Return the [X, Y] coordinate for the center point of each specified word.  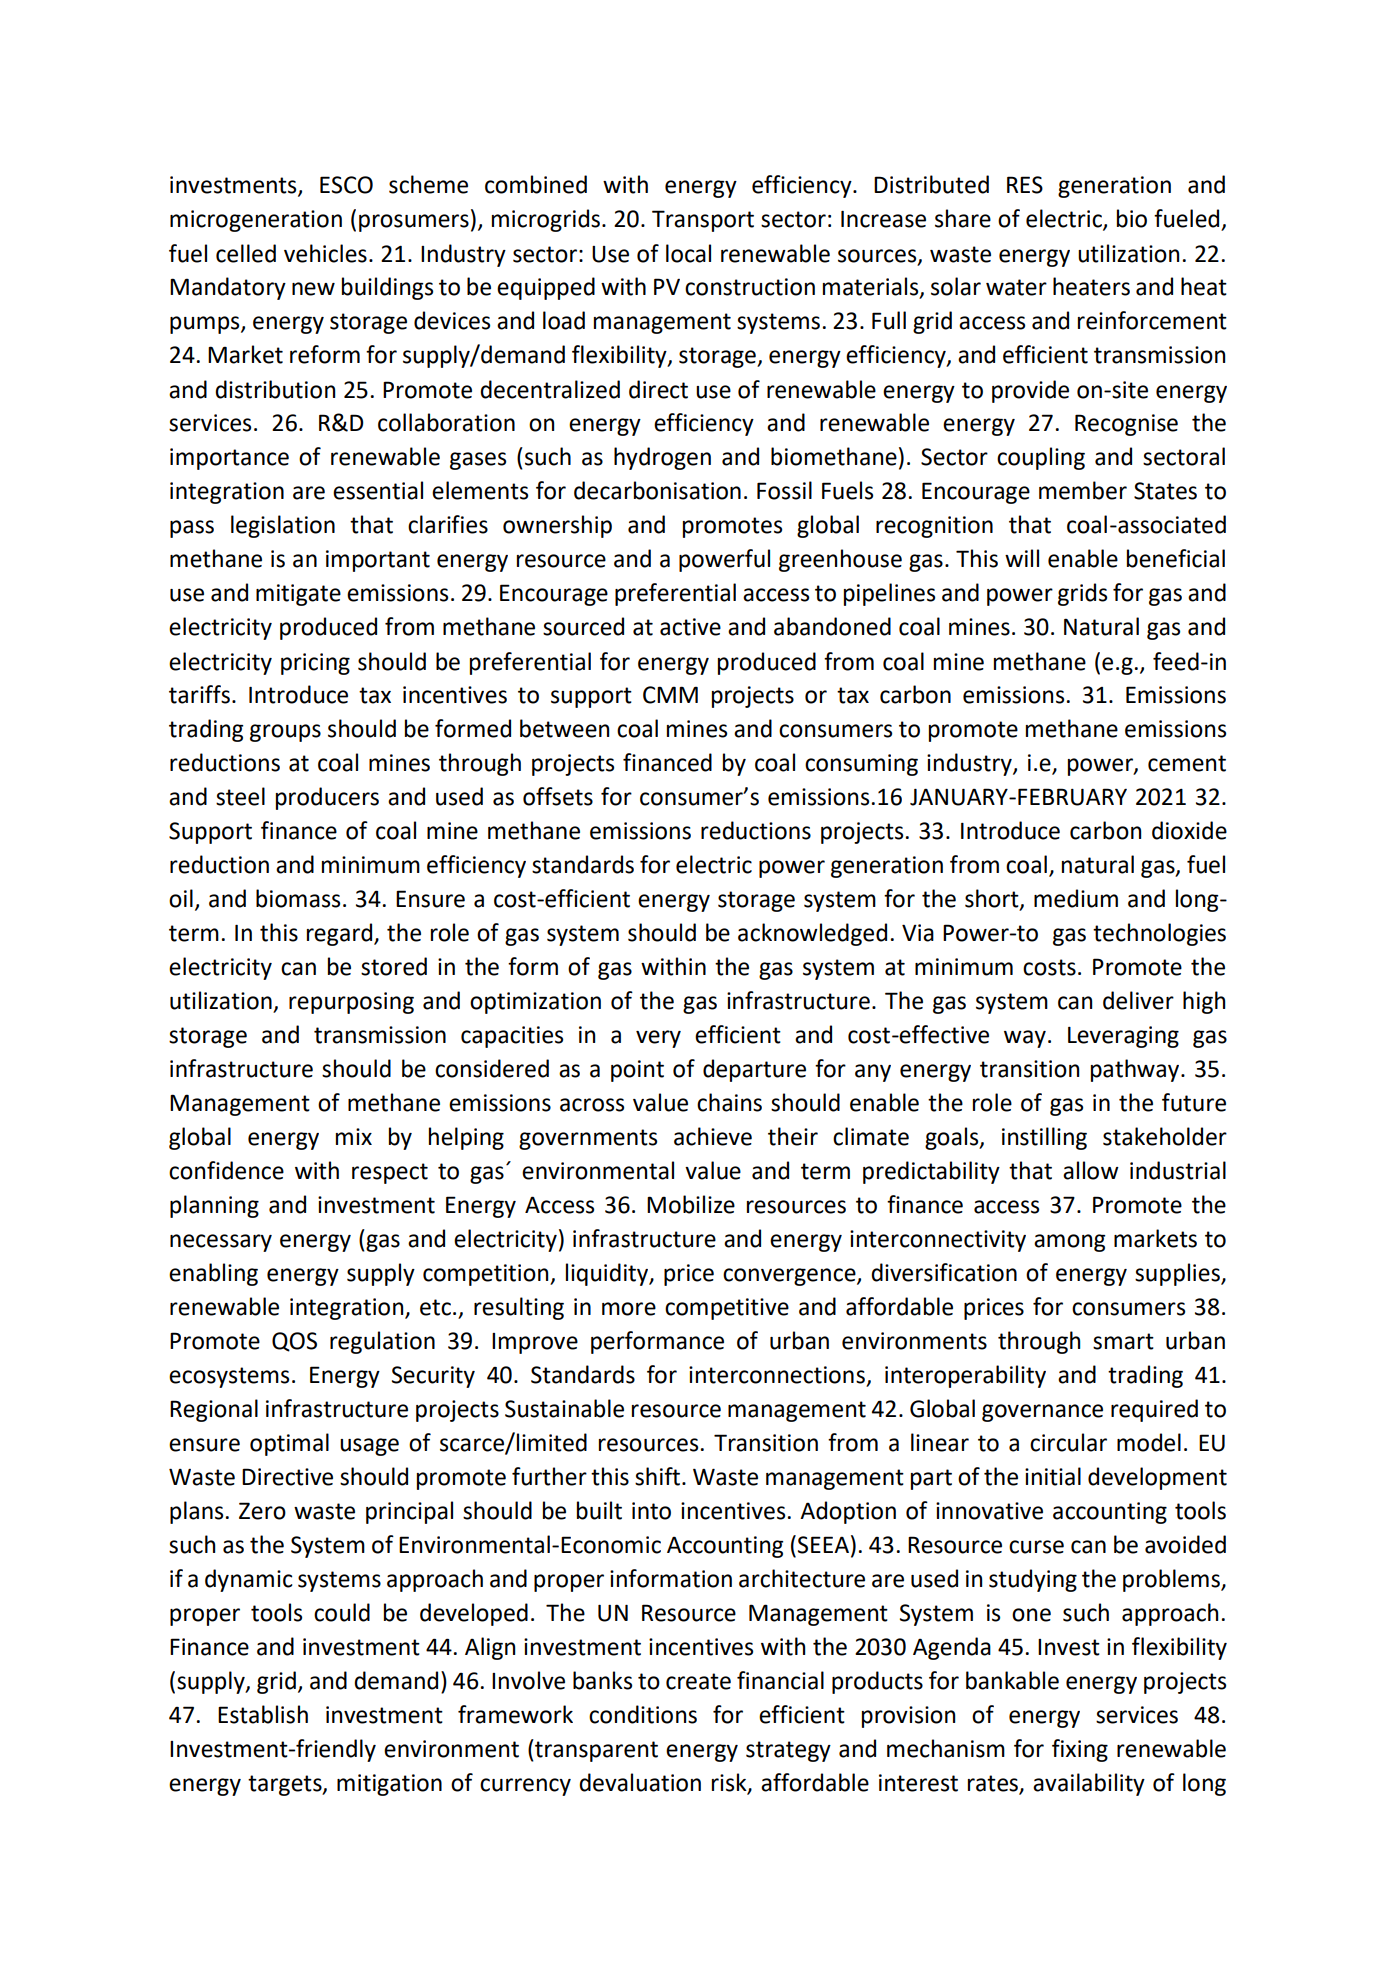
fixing [1080, 1750]
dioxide [1189, 830]
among [1069, 1243]
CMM [670, 695]
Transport [703, 221]
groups [285, 733]
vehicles [325, 253]
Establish [263, 1714]
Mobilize [691, 1204]
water [1016, 287]
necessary [221, 1243]
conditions [643, 1714]
